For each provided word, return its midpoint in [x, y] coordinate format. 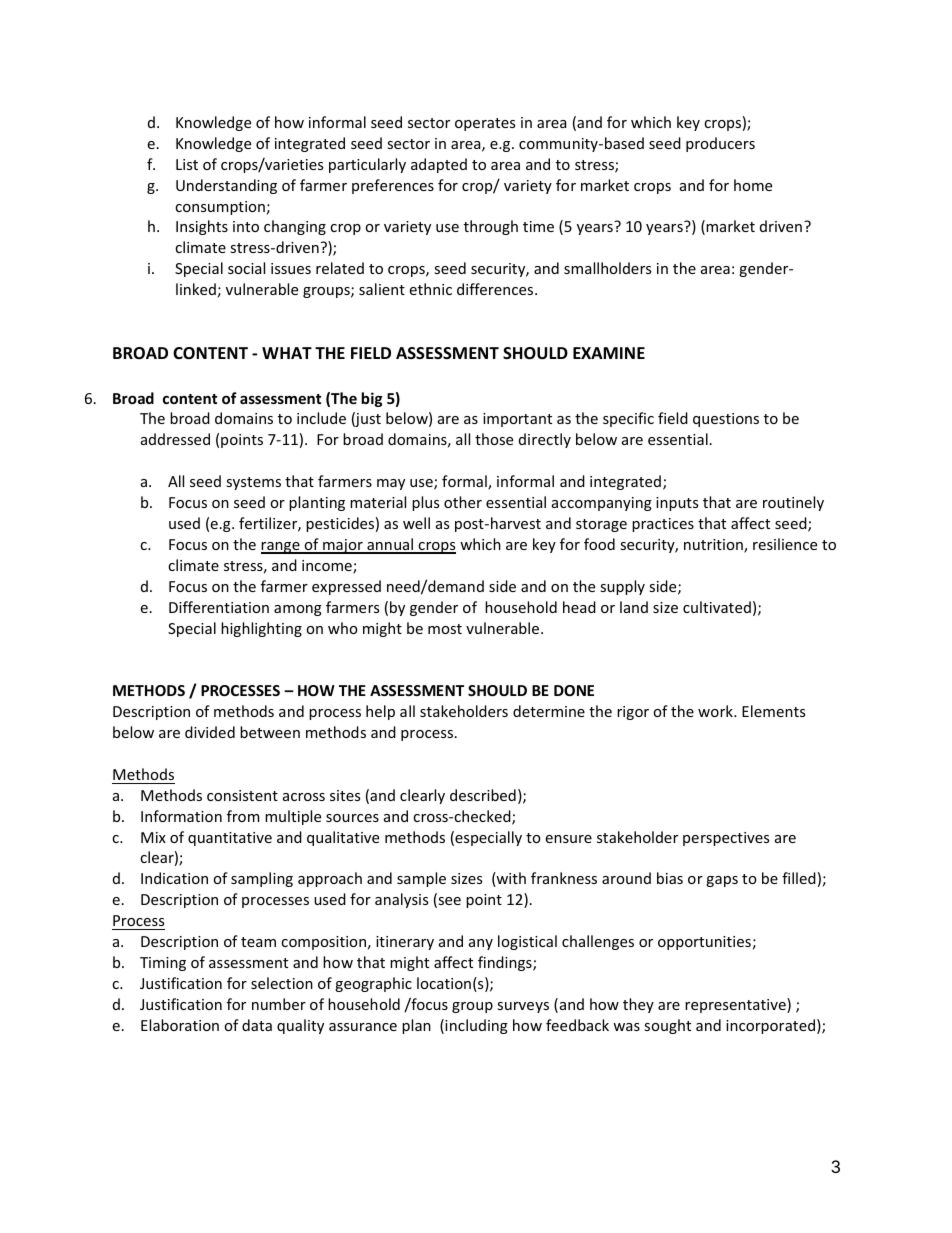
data [257, 1025]
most [445, 629]
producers [720, 144]
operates [485, 124]
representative [736, 1005]
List [187, 164]
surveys [523, 1007]
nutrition [714, 546]
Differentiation [219, 607]
